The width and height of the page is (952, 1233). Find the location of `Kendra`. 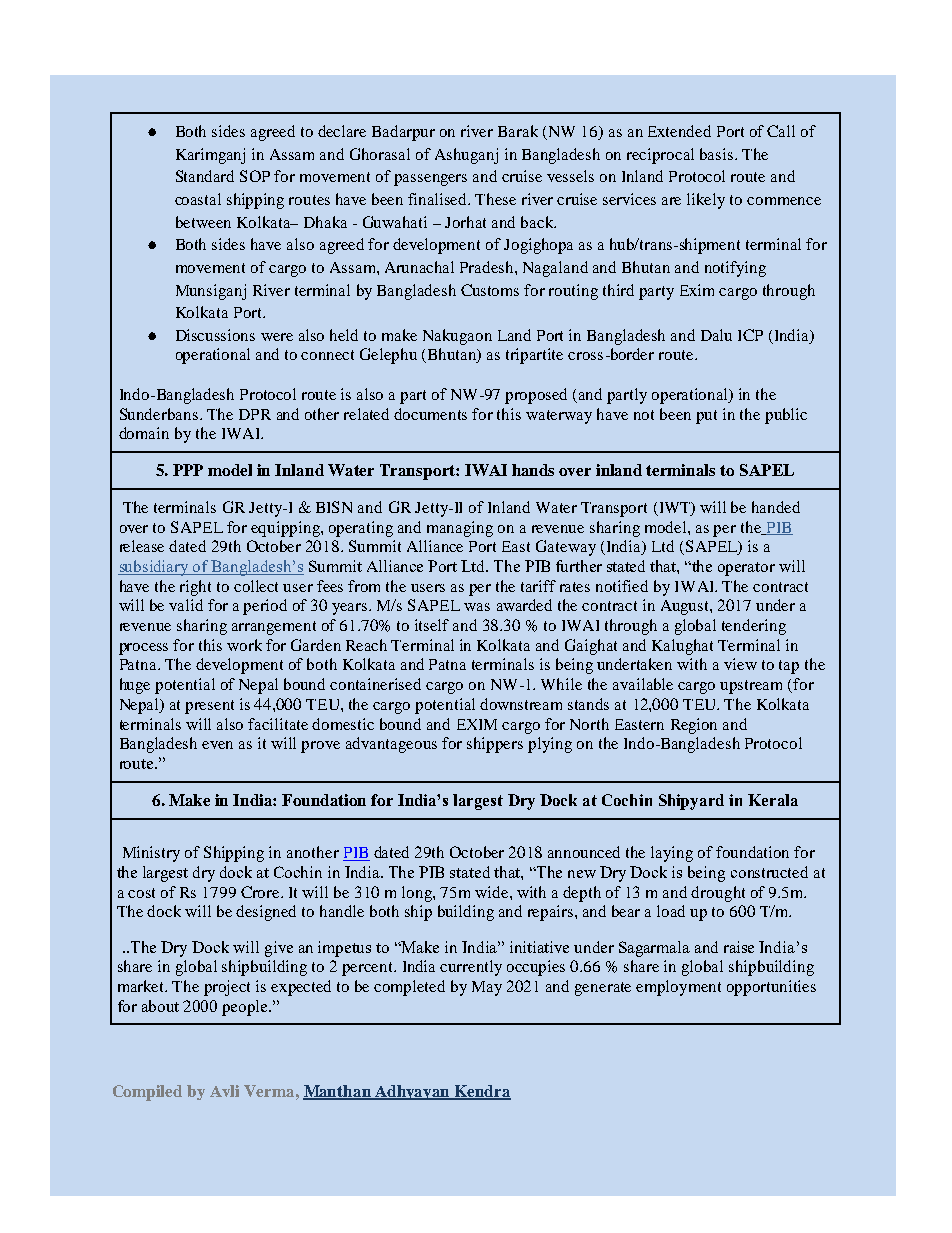

Kendra is located at coordinates (482, 1092).
